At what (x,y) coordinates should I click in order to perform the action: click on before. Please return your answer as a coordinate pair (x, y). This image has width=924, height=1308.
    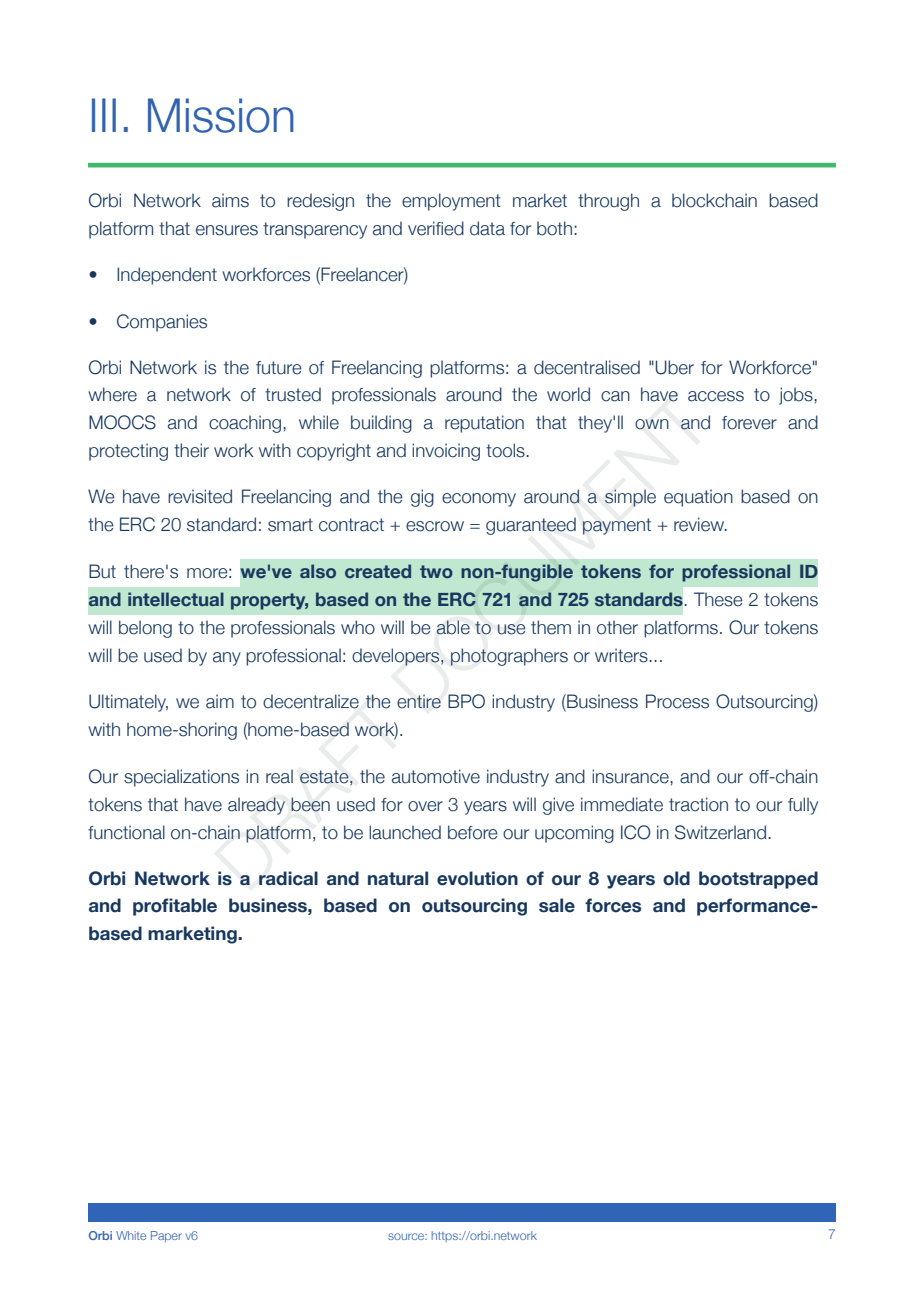
    Looking at the image, I should click on (473, 832).
